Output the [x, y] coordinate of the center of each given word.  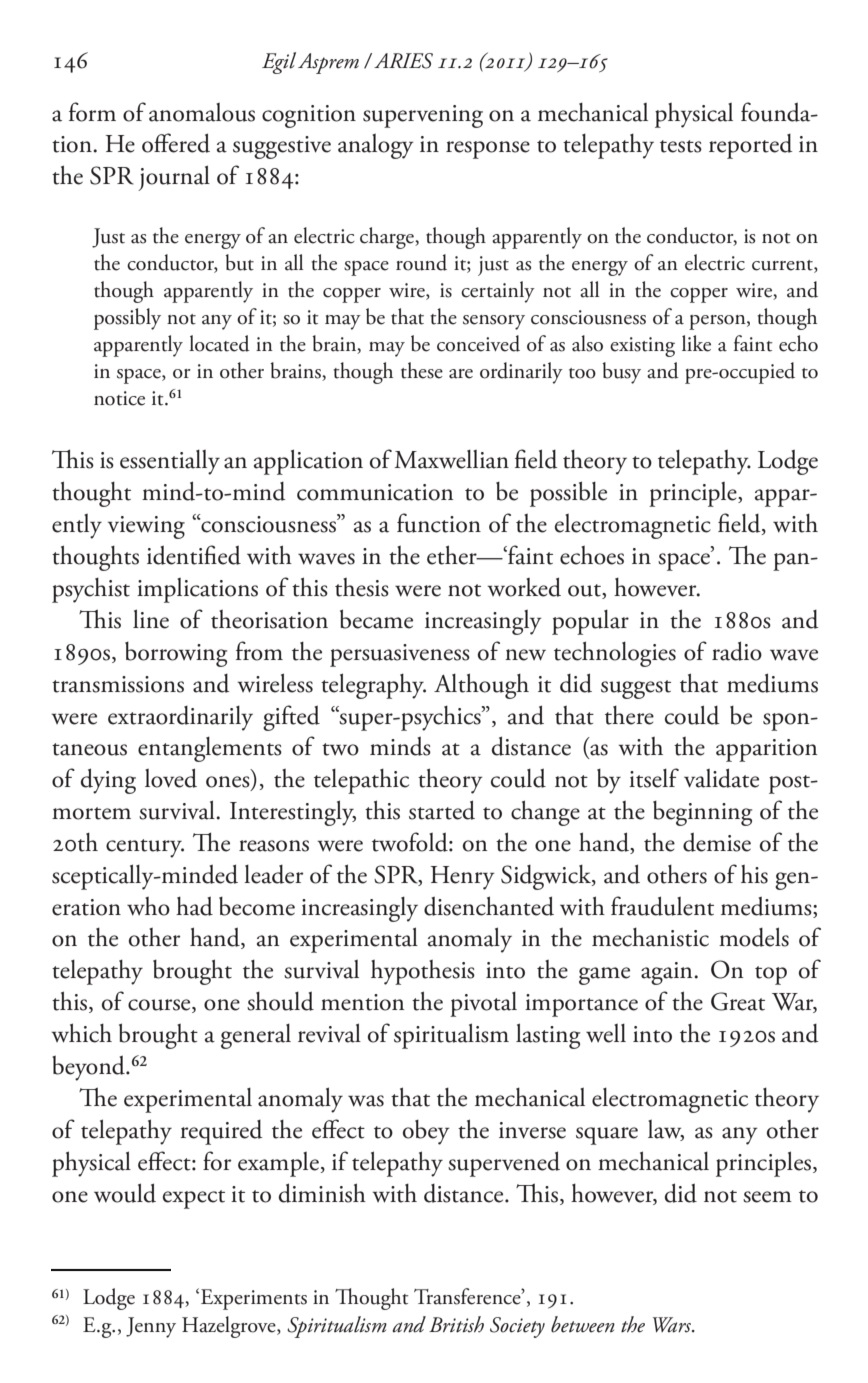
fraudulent [662, 906]
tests [681, 146]
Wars [673, 1325]
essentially [170, 462]
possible [568, 494]
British [456, 1324]
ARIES [403, 61]
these [422, 370]
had [194, 906]
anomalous [202, 112]
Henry [463, 878]
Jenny [151, 1327]
